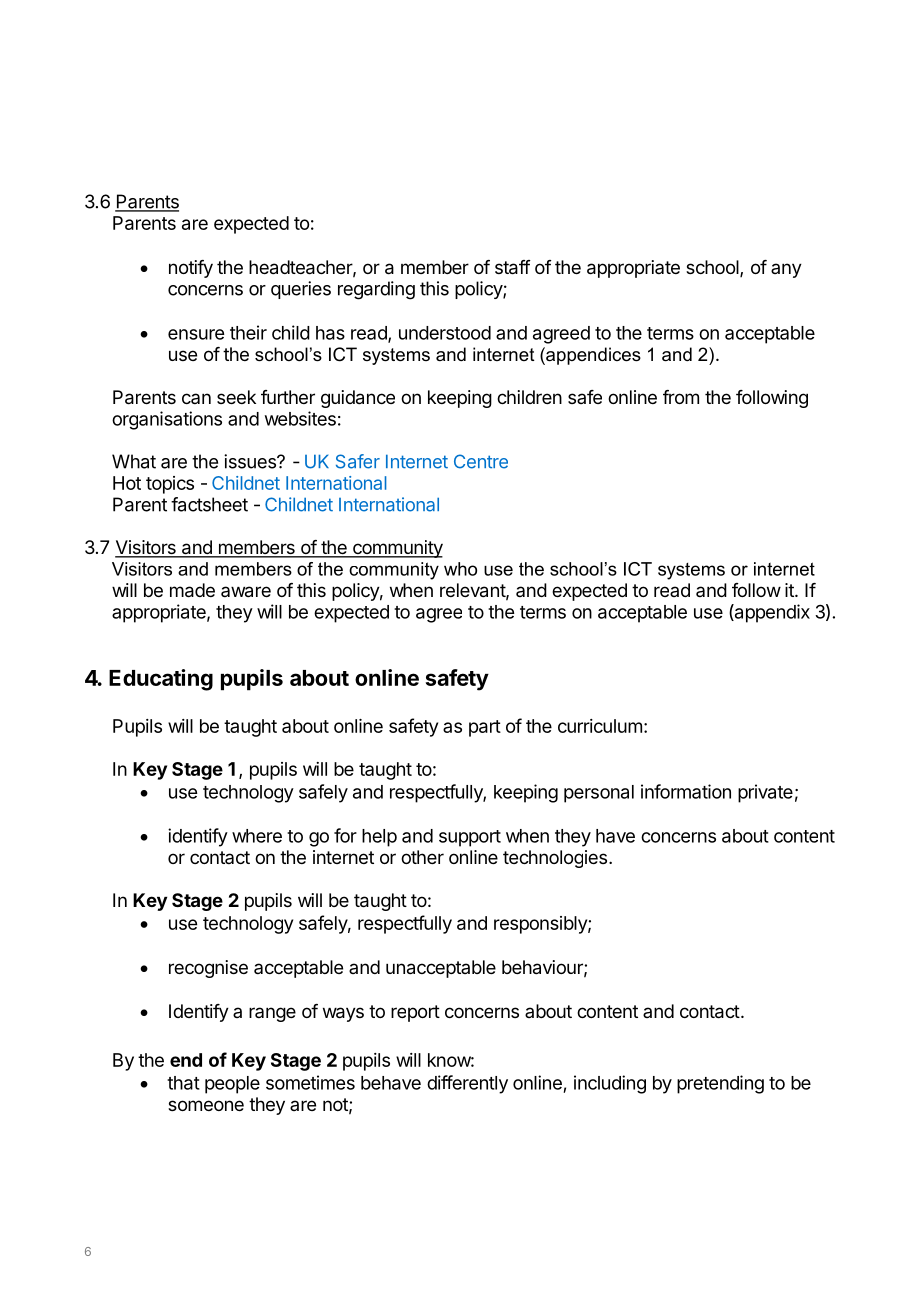  What do you see at coordinates (183, 1083) in the document?
I see `that` at bounding box center [183, 1083].
